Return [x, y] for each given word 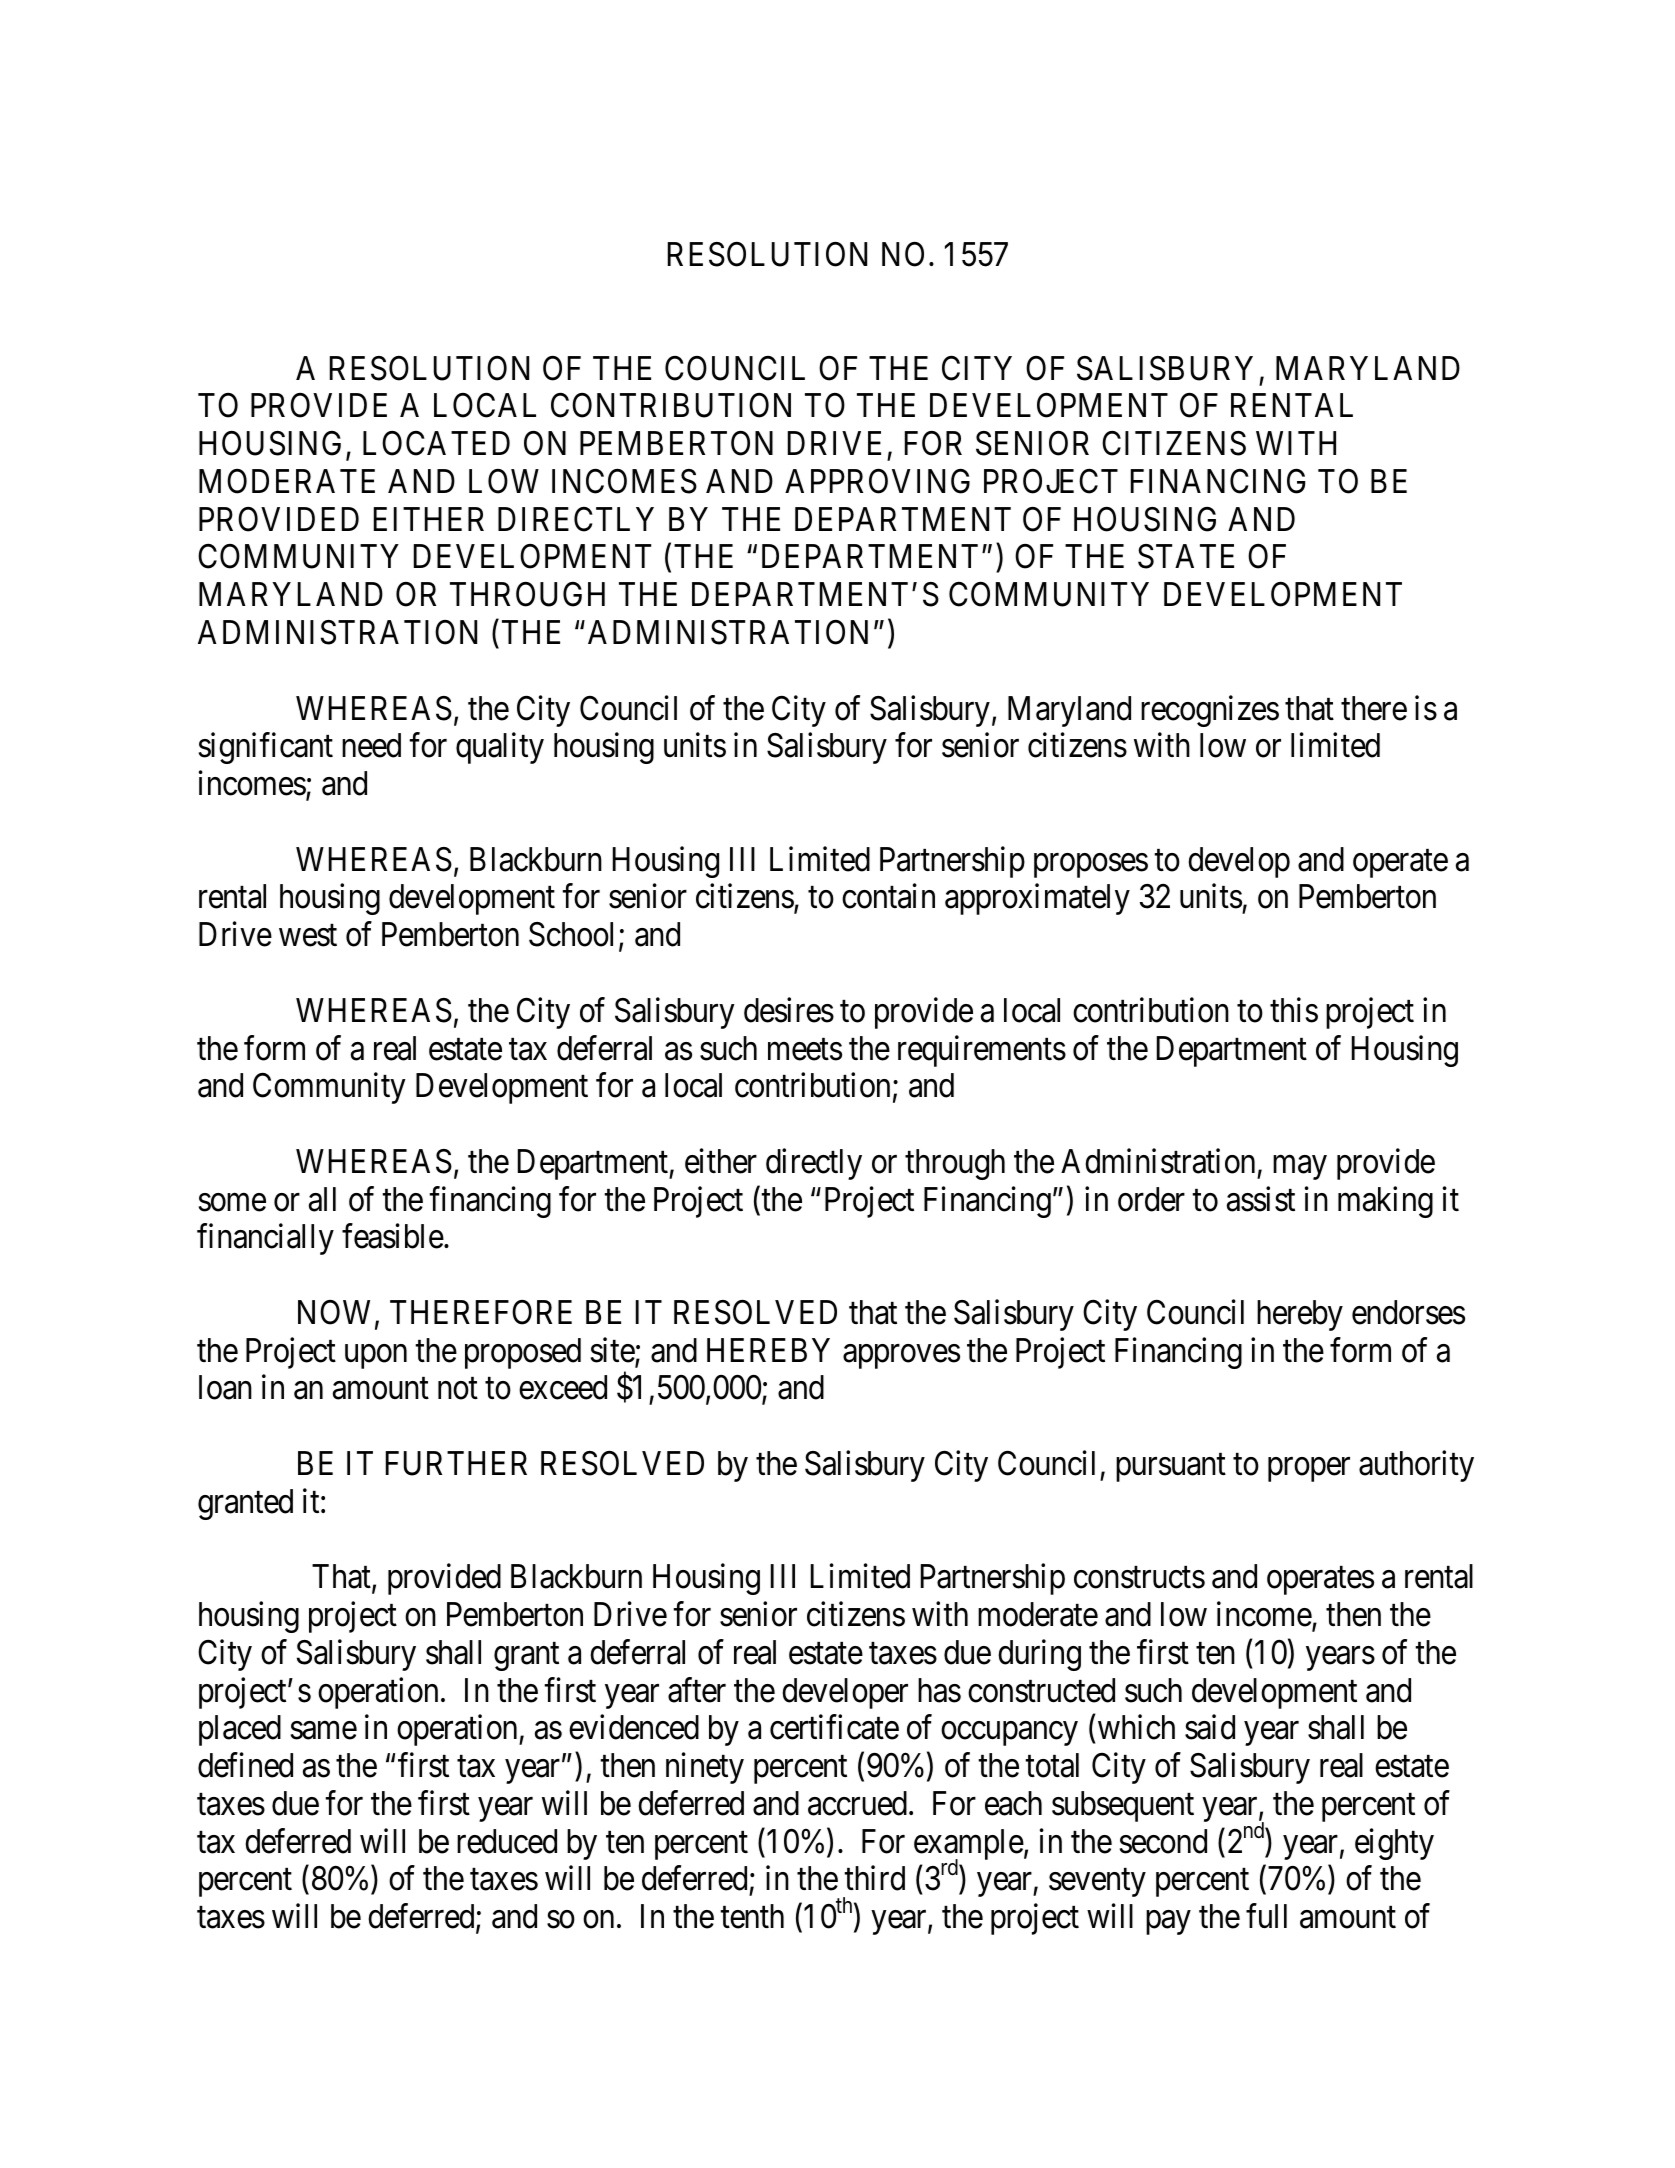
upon [376, 1356]
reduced [507, 1841]
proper [1309, 1470]
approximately [1037, 899]
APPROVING [877, 481]
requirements [982, 1051]
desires [789, 1010]
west [308, 936]
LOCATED [436, 443]
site [613, 1351]
